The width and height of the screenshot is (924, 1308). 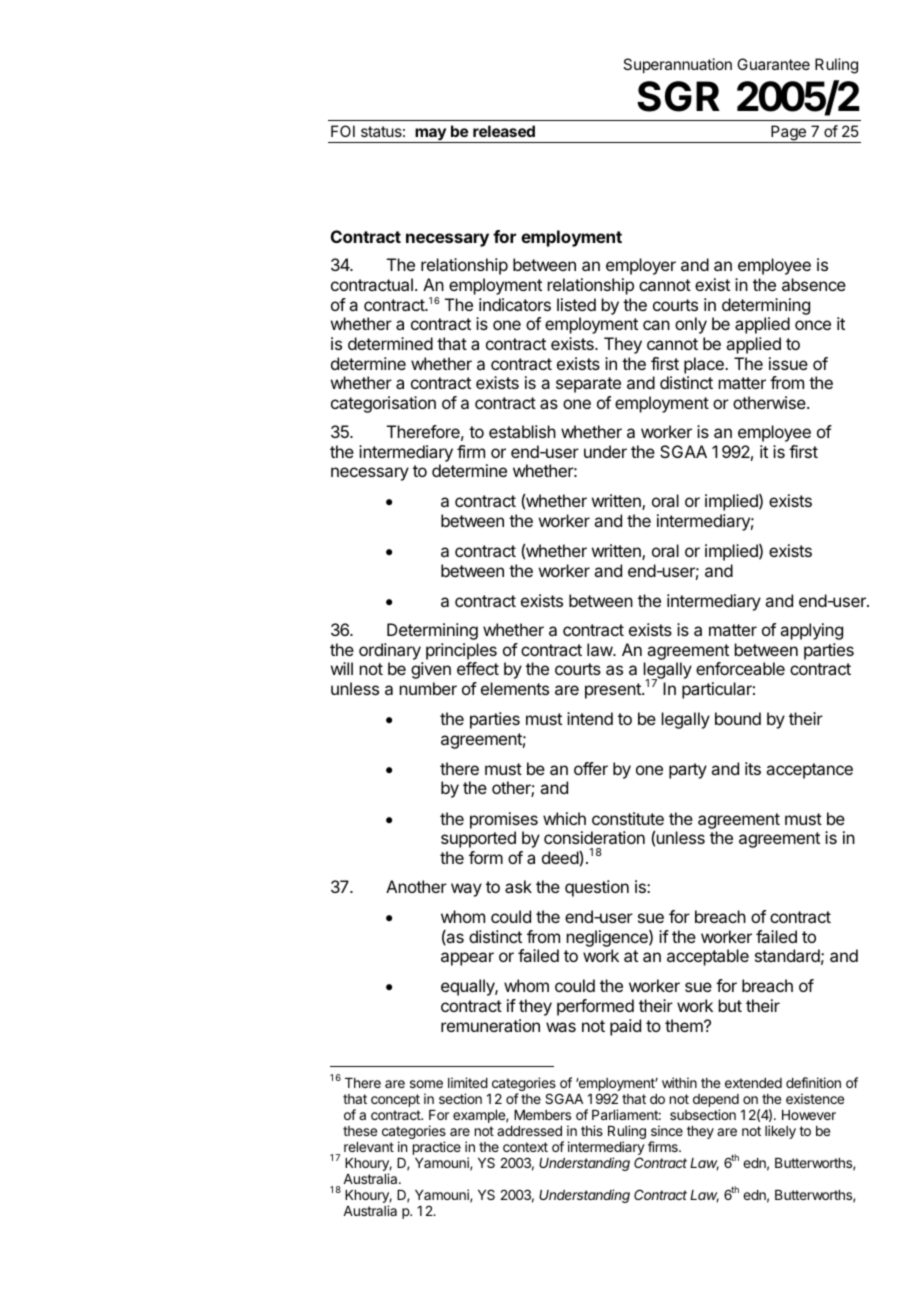 I want to click on Guarantee, so click(x=773, y=64).
